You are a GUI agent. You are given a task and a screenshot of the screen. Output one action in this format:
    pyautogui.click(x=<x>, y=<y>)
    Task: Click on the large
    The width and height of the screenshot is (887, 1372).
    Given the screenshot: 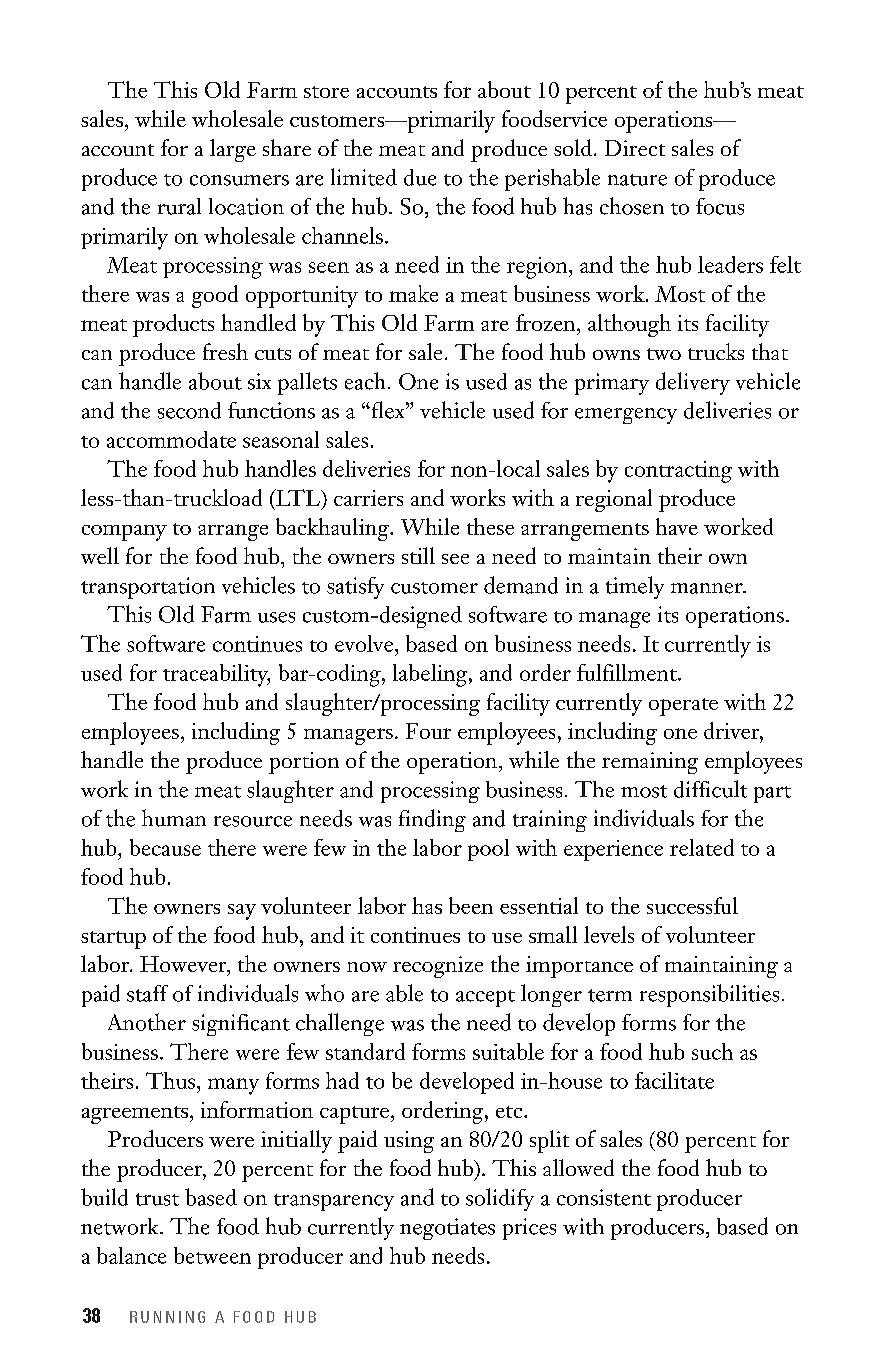 What is the action you would take?
    pyautogui.click(x=233, y=150)
